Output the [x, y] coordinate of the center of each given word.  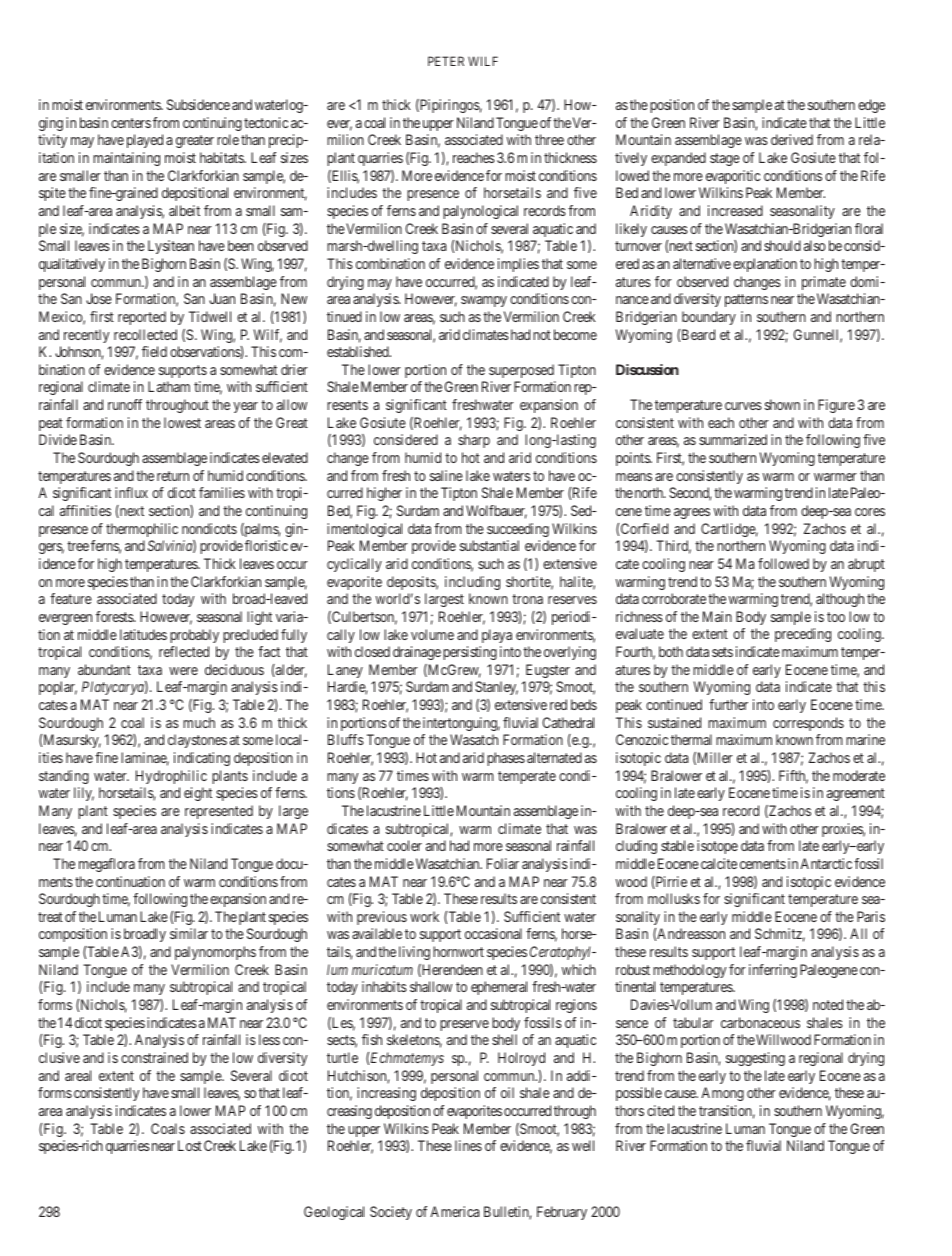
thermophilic [142, 530]
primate [824, 283]
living [414, 953]
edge [871, 106]
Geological [334, 1213]
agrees [692, 513]
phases [506, 759]
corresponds [808, 724]
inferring [773, 971]
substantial [489, 545]
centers [131, 123]
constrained [154, 1057]
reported [142, 318]
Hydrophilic [171, 777]
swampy [484, 301]
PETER [446, 61]
